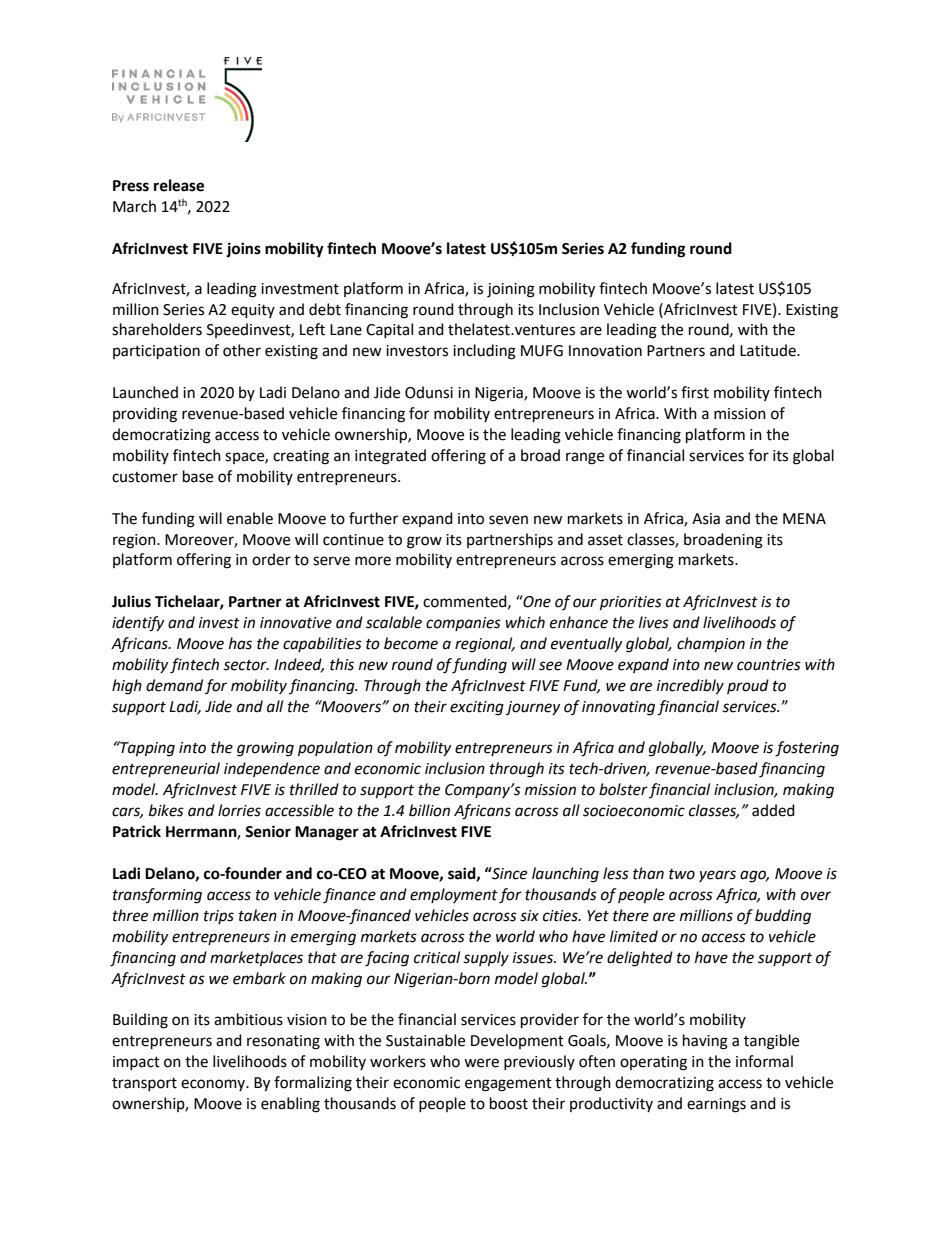 The image size is (952, 1233). What do you see at coordinates (239, 810) in the document?
I see `lorries` at bounding box center [239, 810].
